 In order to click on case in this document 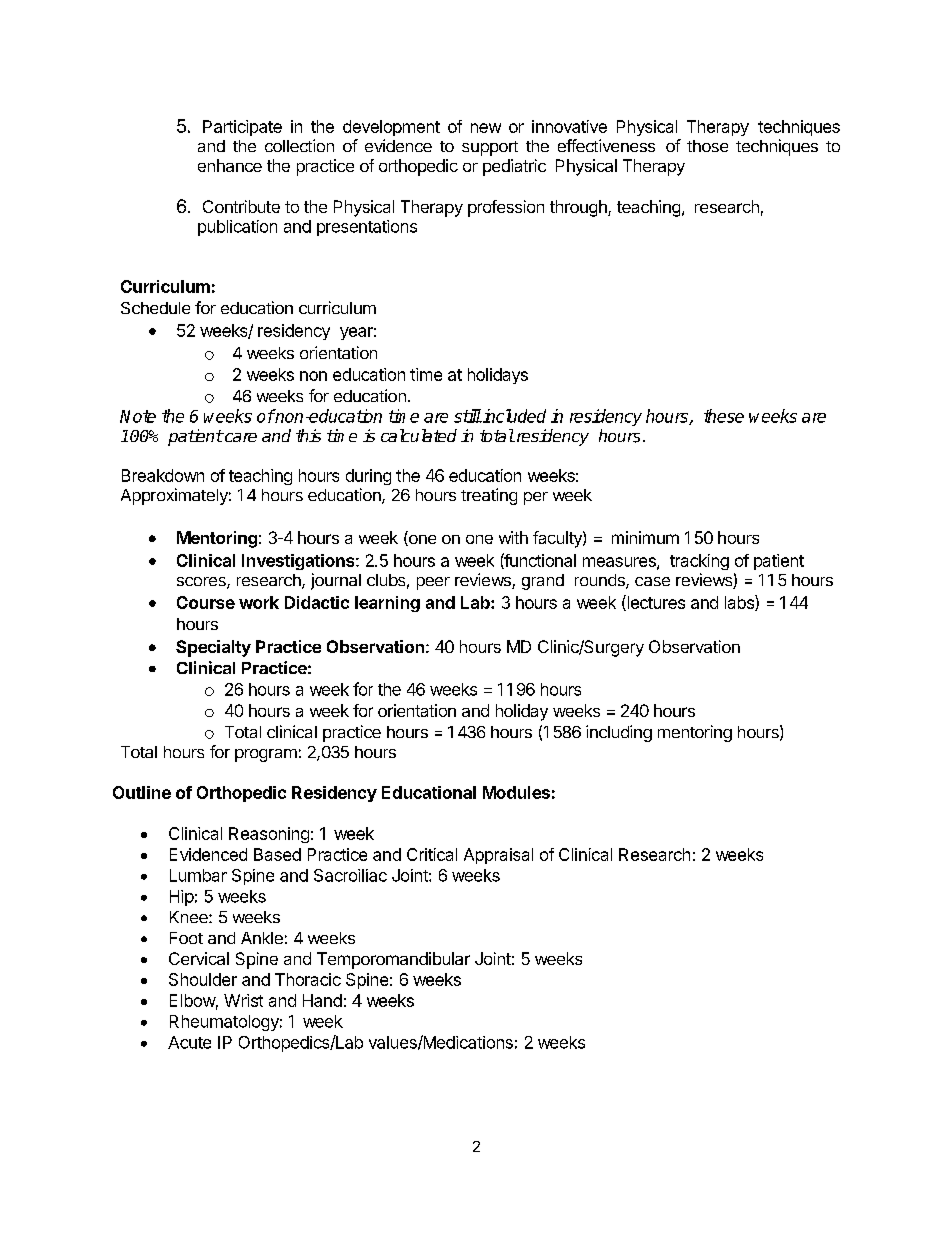, I will do `click(652, 581)`.
